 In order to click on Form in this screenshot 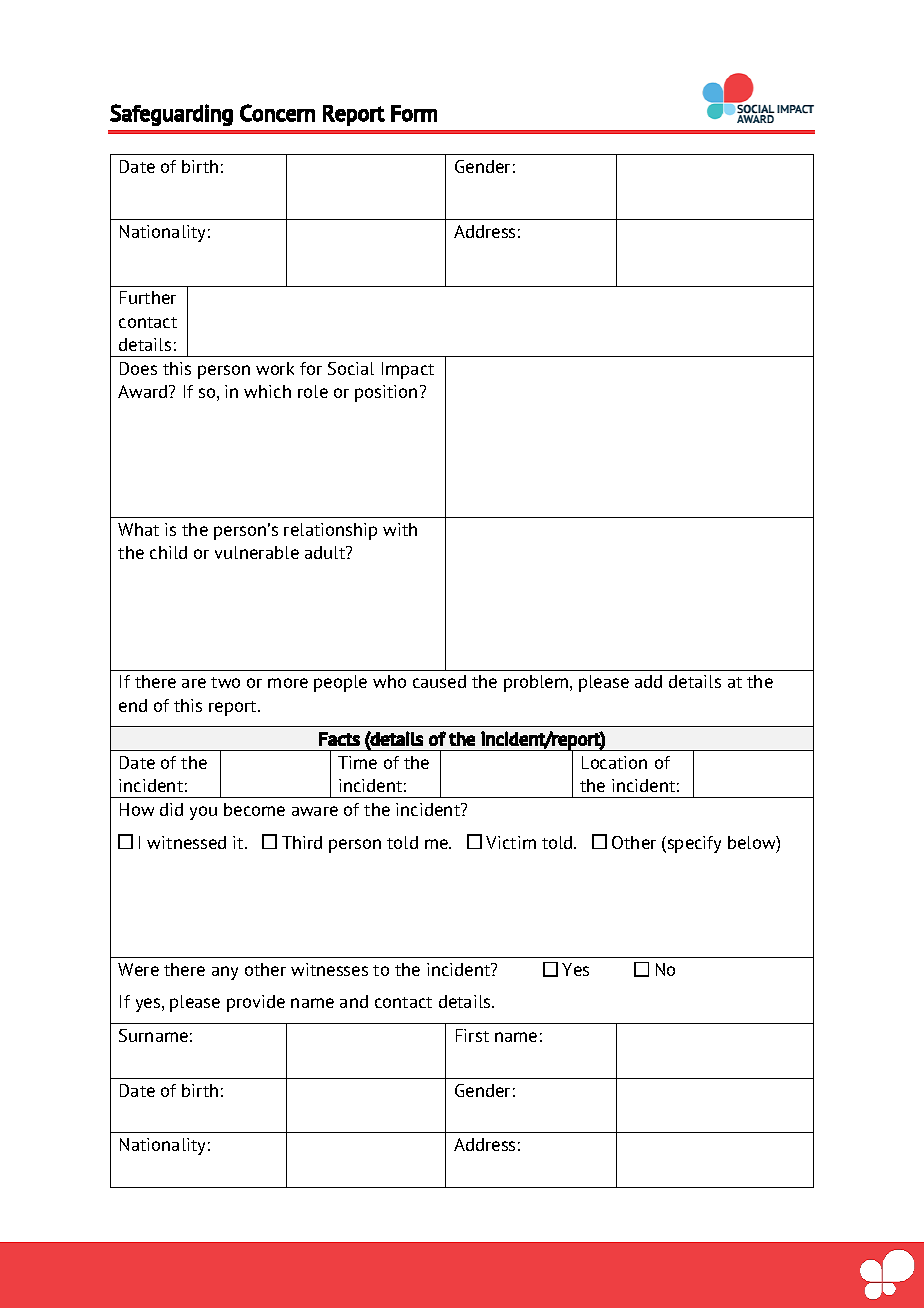, I will do `click(414, 113)`.
